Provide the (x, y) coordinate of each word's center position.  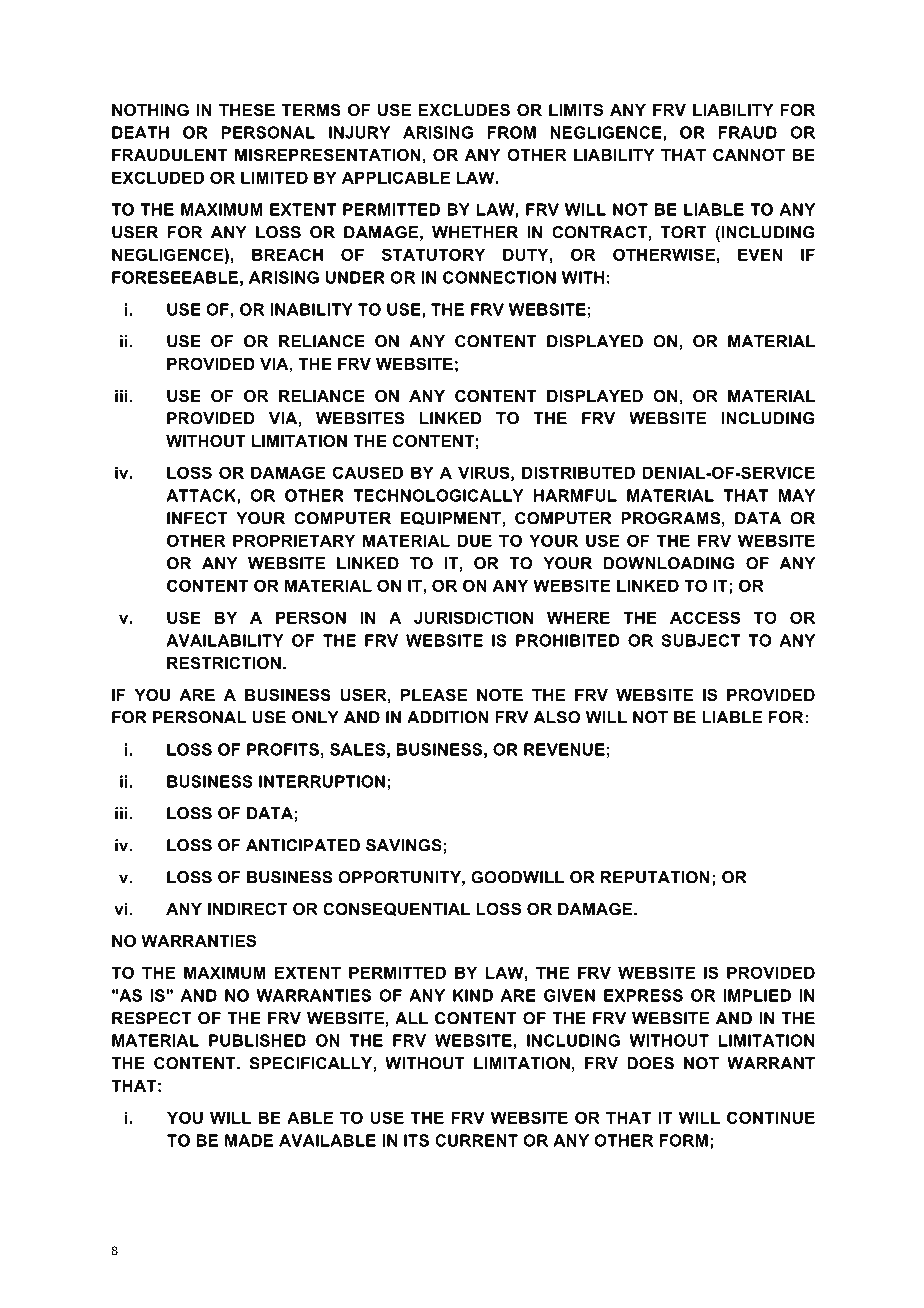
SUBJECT (701, 640)
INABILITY (311, 309)
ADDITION (448, 717)
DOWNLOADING (669, 563)
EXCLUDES (464, 110)
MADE (249, 1140)
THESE (247, 110)
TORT (683, 232)
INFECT (197, 518)
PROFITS (283, 749)
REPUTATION (655, 877)
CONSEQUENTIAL (396, 909)
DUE (475, 540)
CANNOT (749, 154)
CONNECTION (499, 277)
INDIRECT (247, 909)
